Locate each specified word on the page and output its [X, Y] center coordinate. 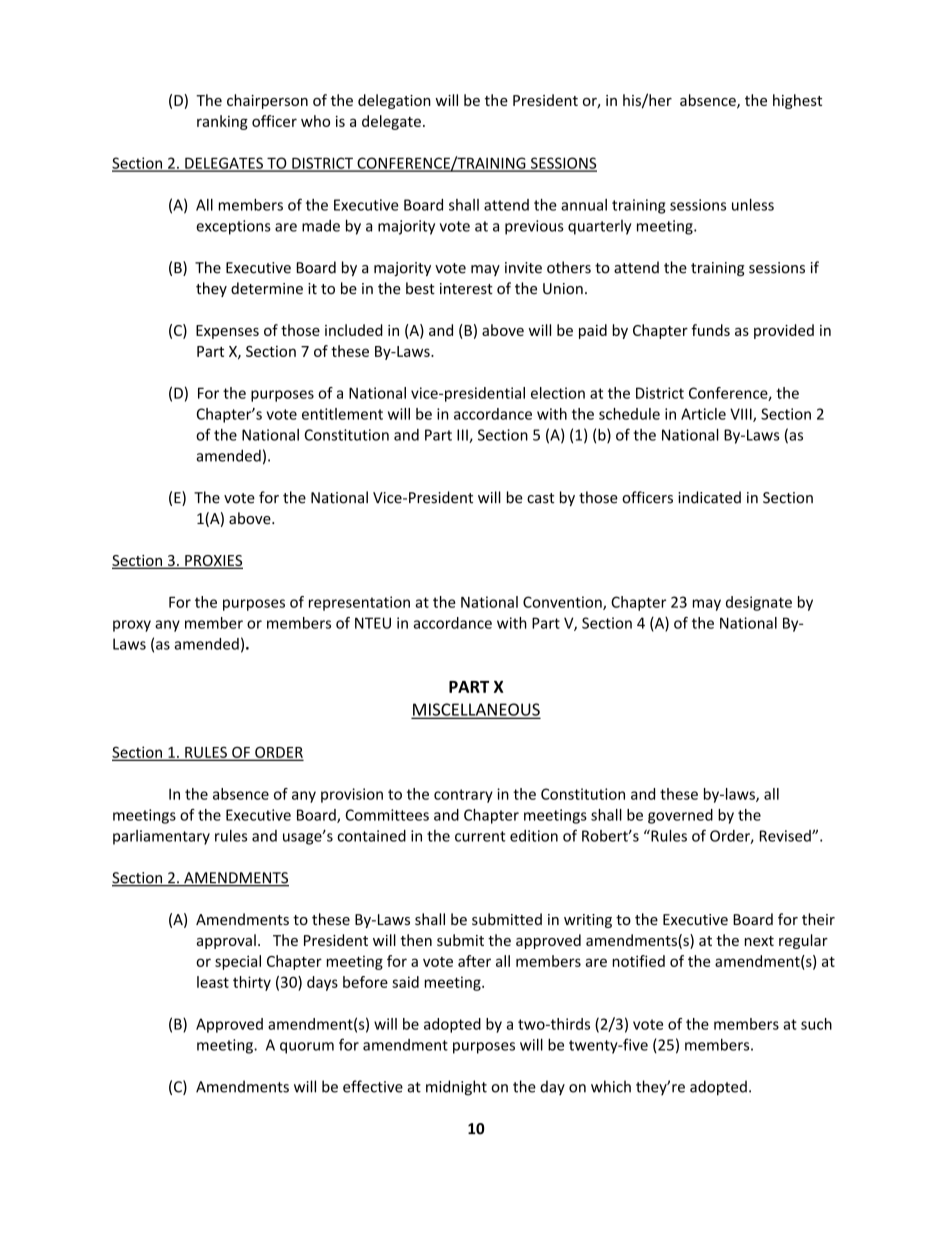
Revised [786, 836]
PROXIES [213, 562]
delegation [394, 101]
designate [759, 603]
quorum [307, 1048]
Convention [563, 603]
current [480, 836]
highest [797, 101]
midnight [456, 1088]
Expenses [227, 332]
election [558, 393]
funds [711, 330]
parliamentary [161, 837]
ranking [222, 122]
